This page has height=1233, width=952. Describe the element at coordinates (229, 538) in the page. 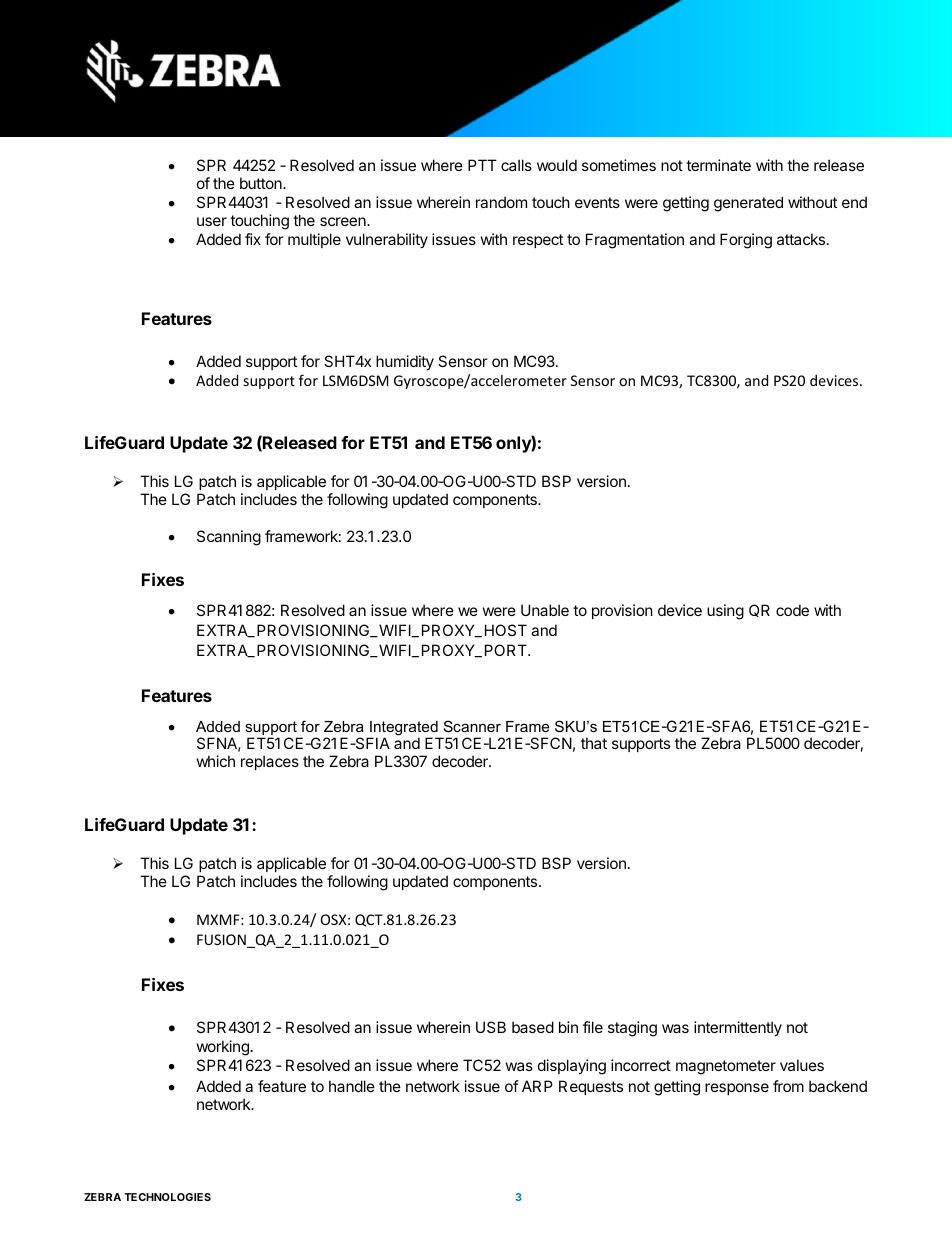

I see `Scanning` at that location.
